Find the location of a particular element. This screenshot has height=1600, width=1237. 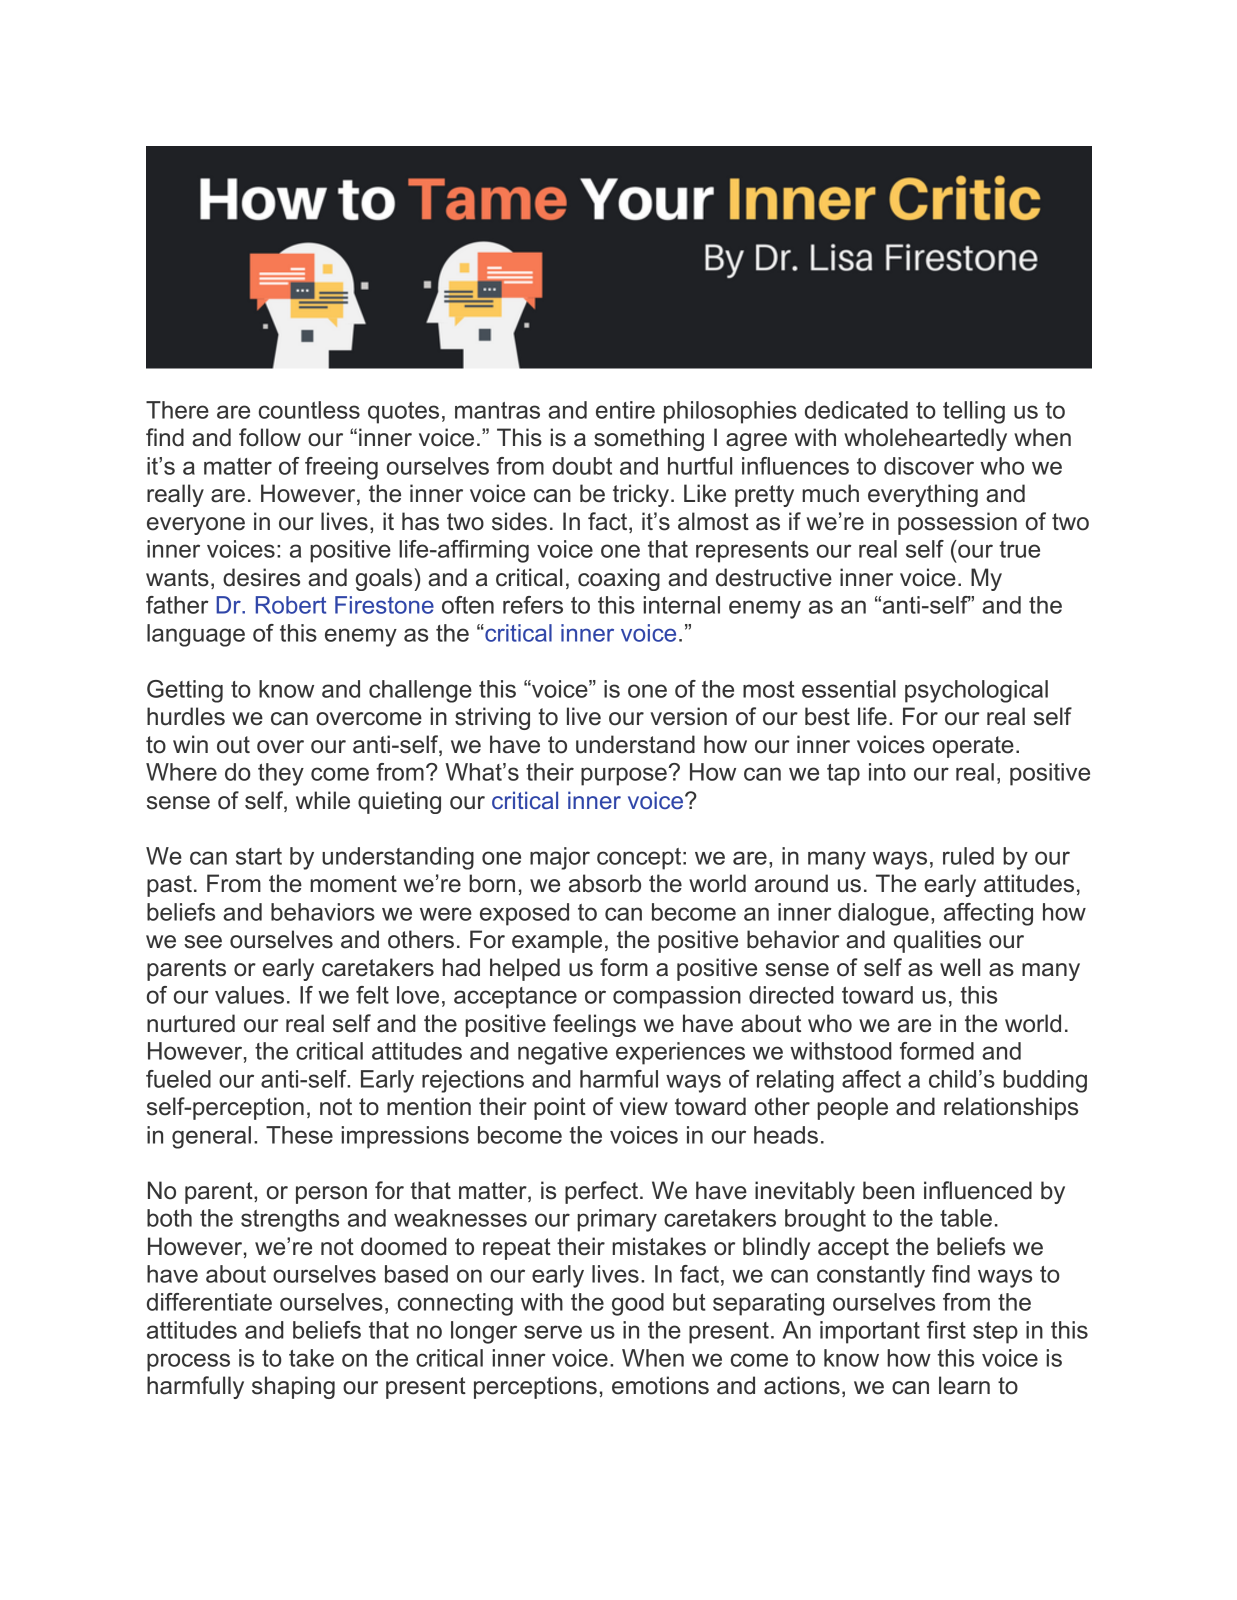

they is located at coordinates (281, 774).
